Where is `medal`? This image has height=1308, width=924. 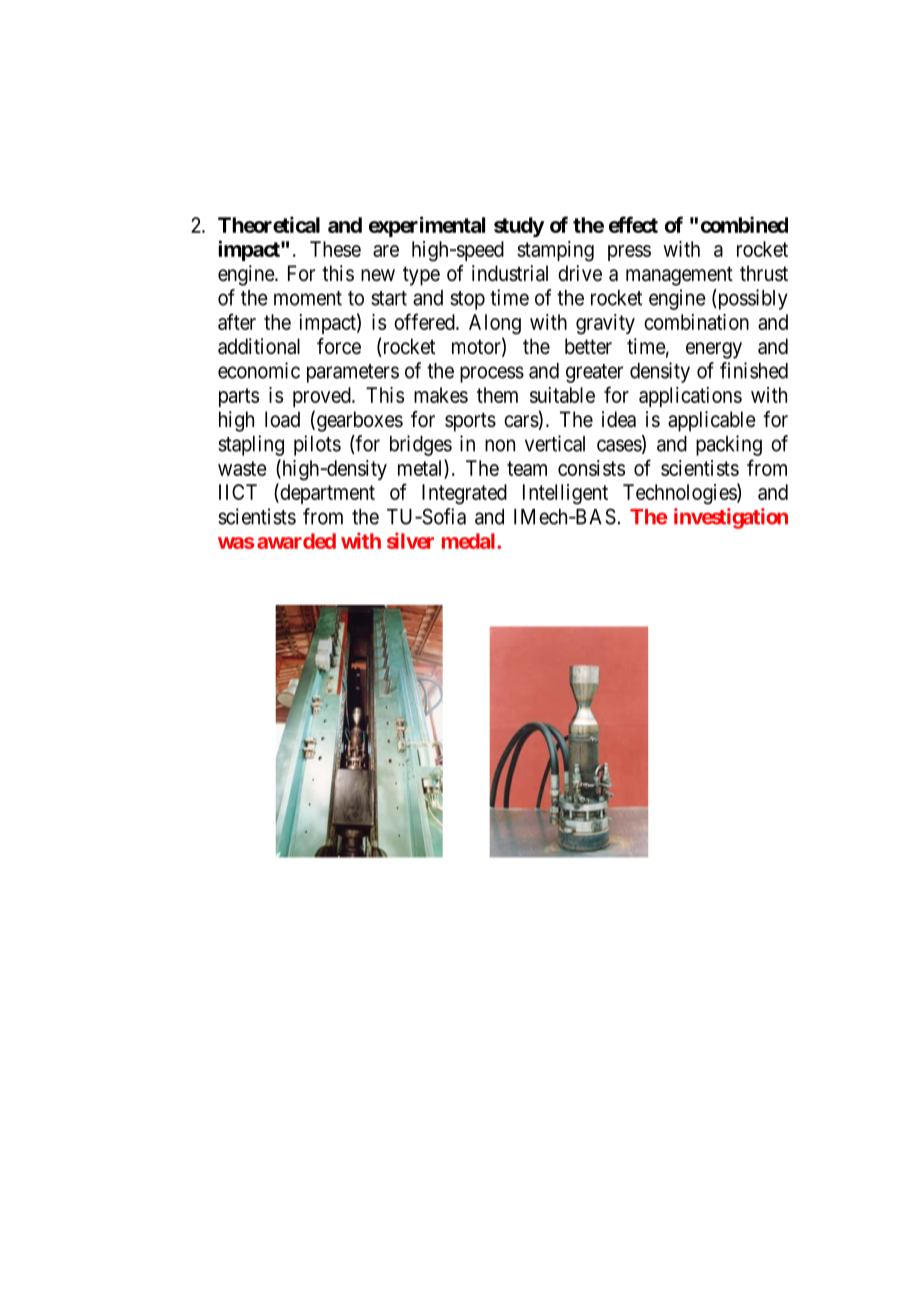
medal is located at coordinates (470, 541).
